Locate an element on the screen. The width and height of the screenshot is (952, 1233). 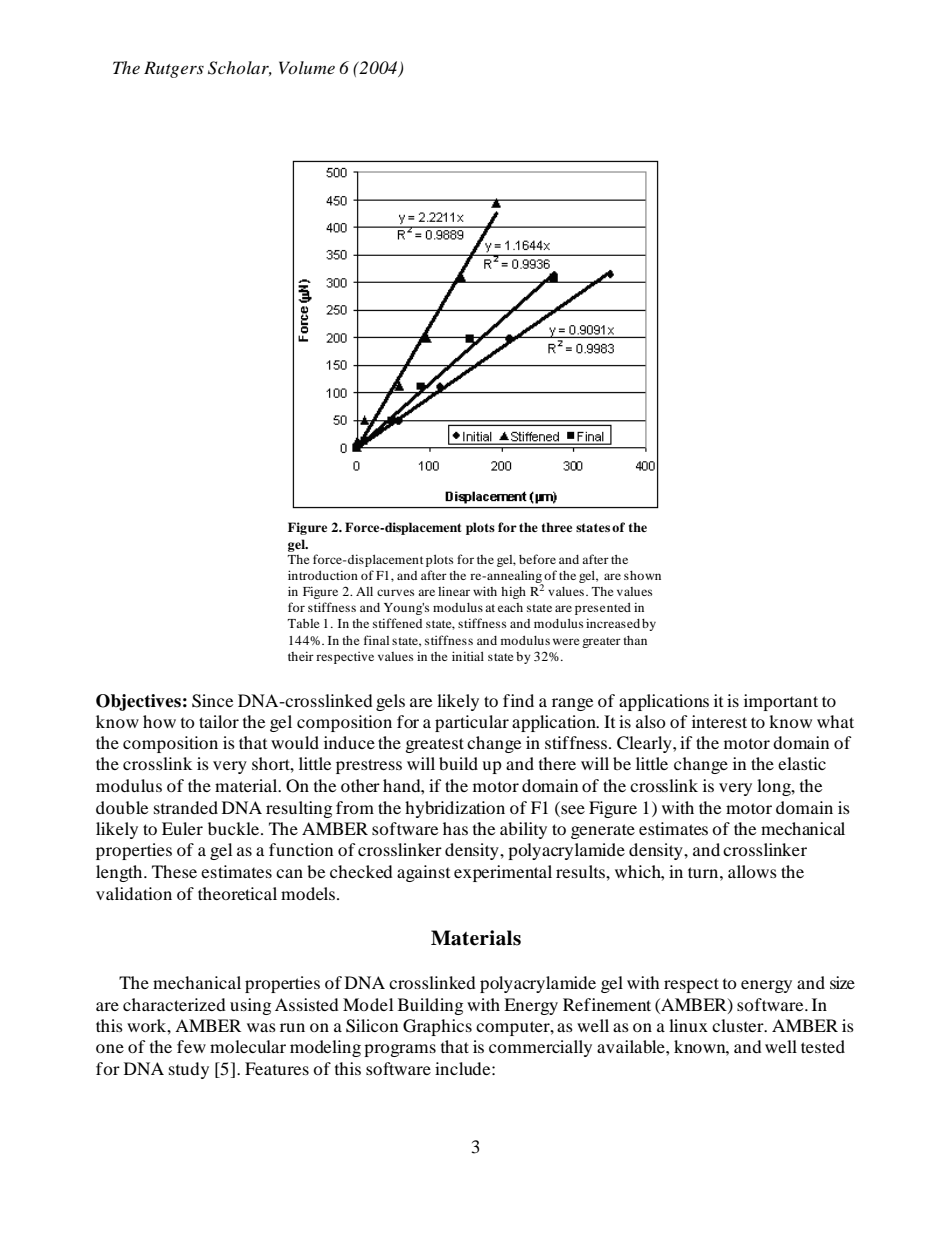
Rutgers is located at coordinates (174, 69).
